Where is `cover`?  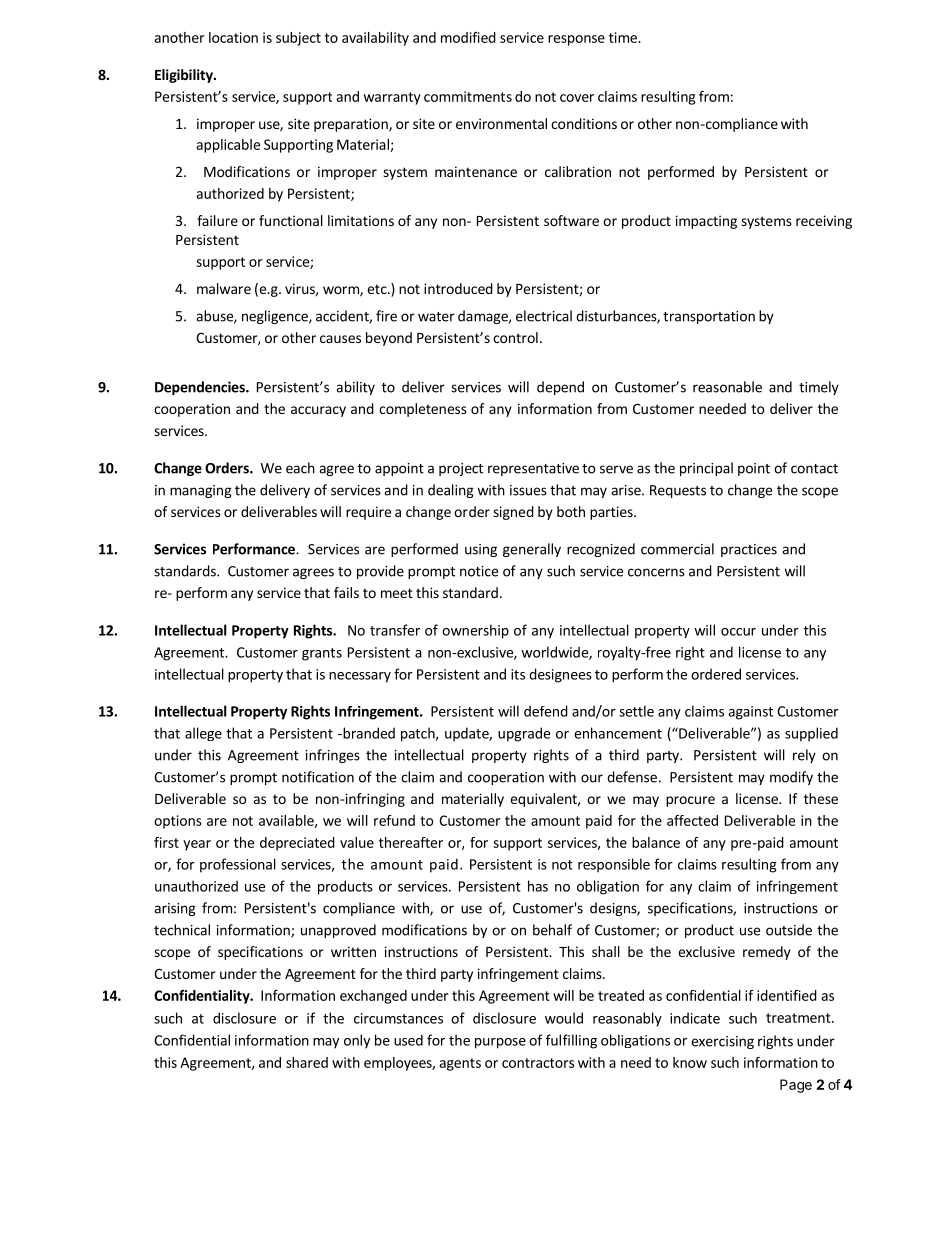
cover is located at coordinates (577, 98).
